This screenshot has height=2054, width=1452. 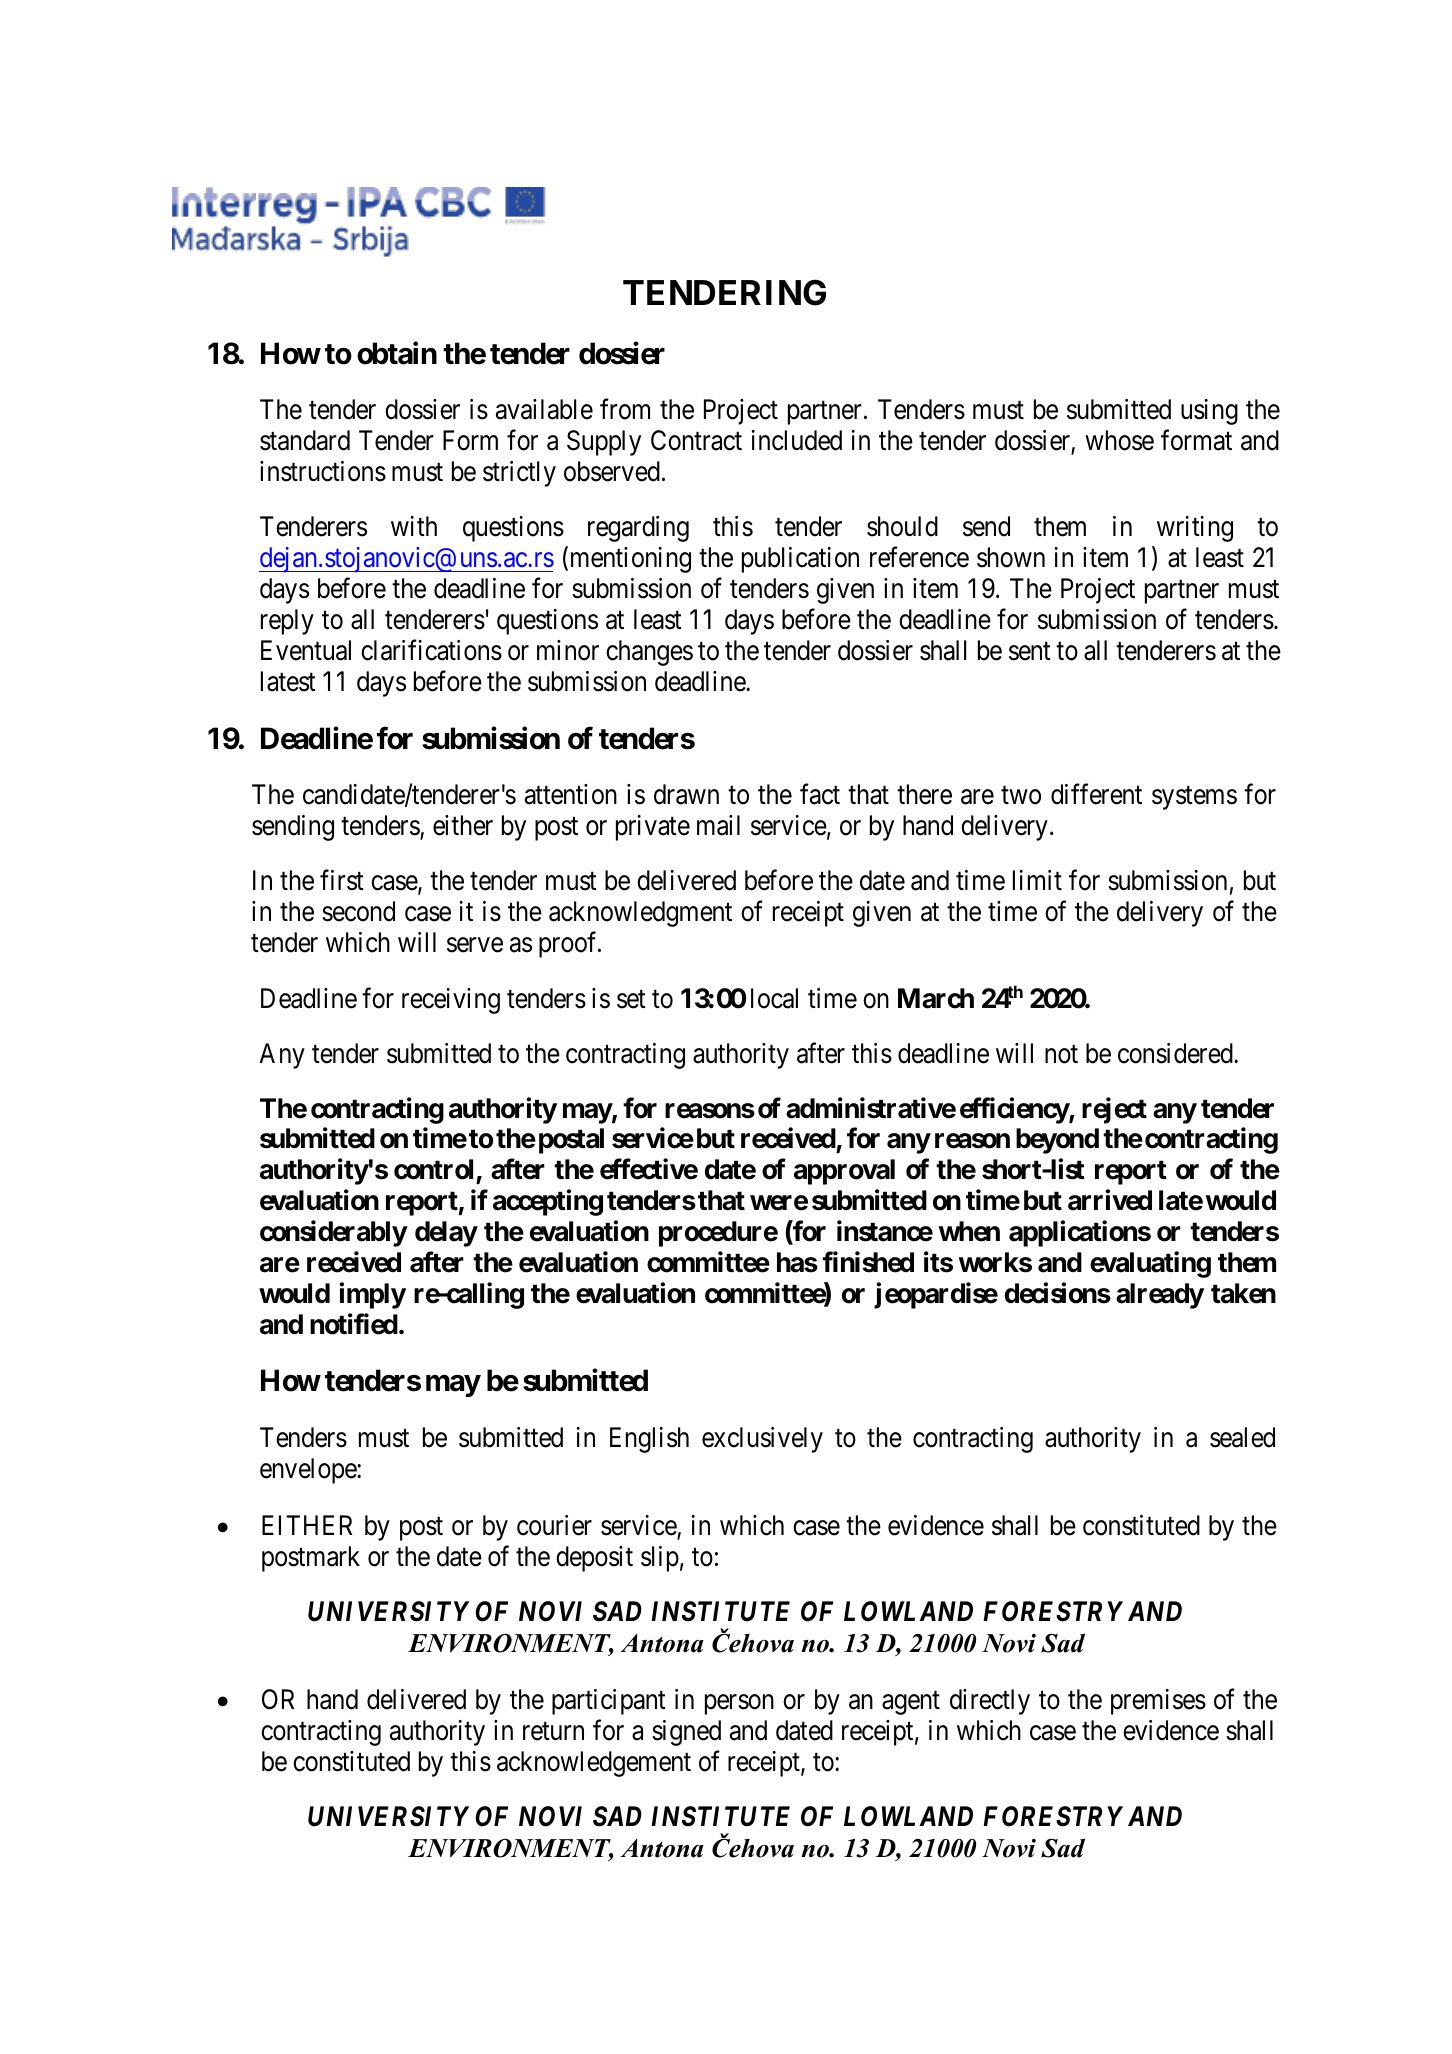 I want to click on control, so click(x=435, y=1171).
